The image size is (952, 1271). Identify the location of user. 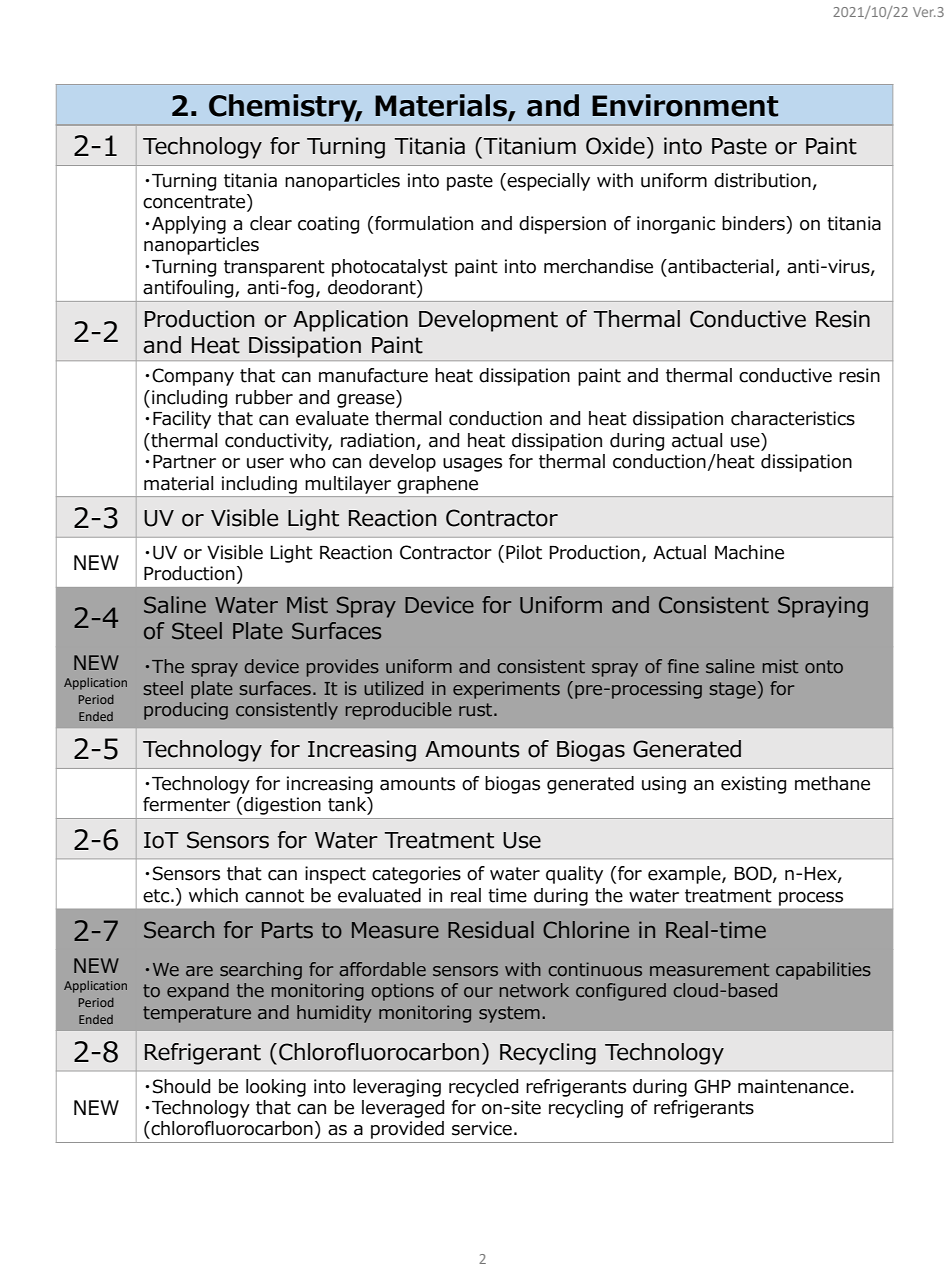
(265, 463).
